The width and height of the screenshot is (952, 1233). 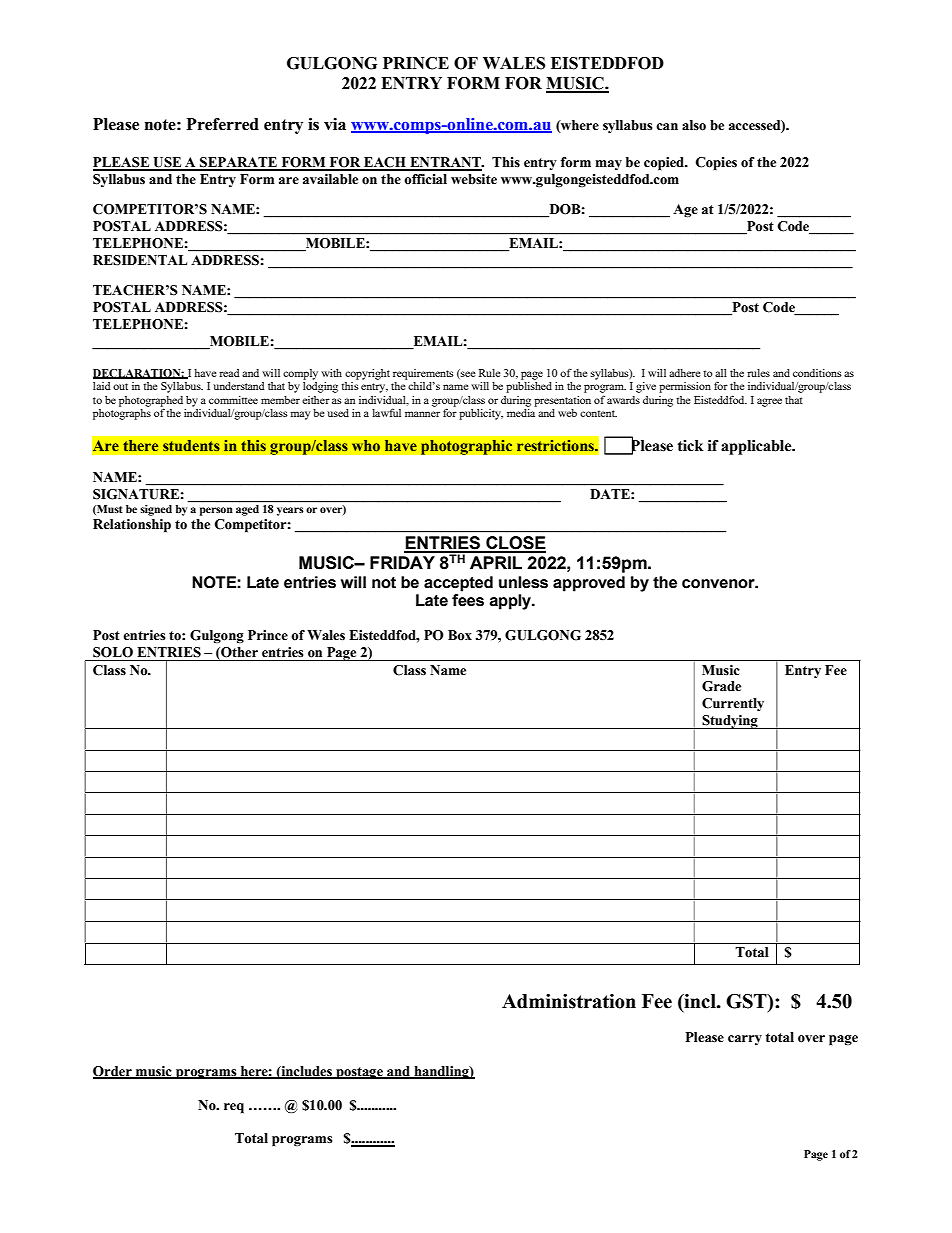 I want to click on Grade, so click(x=721, y=686).
